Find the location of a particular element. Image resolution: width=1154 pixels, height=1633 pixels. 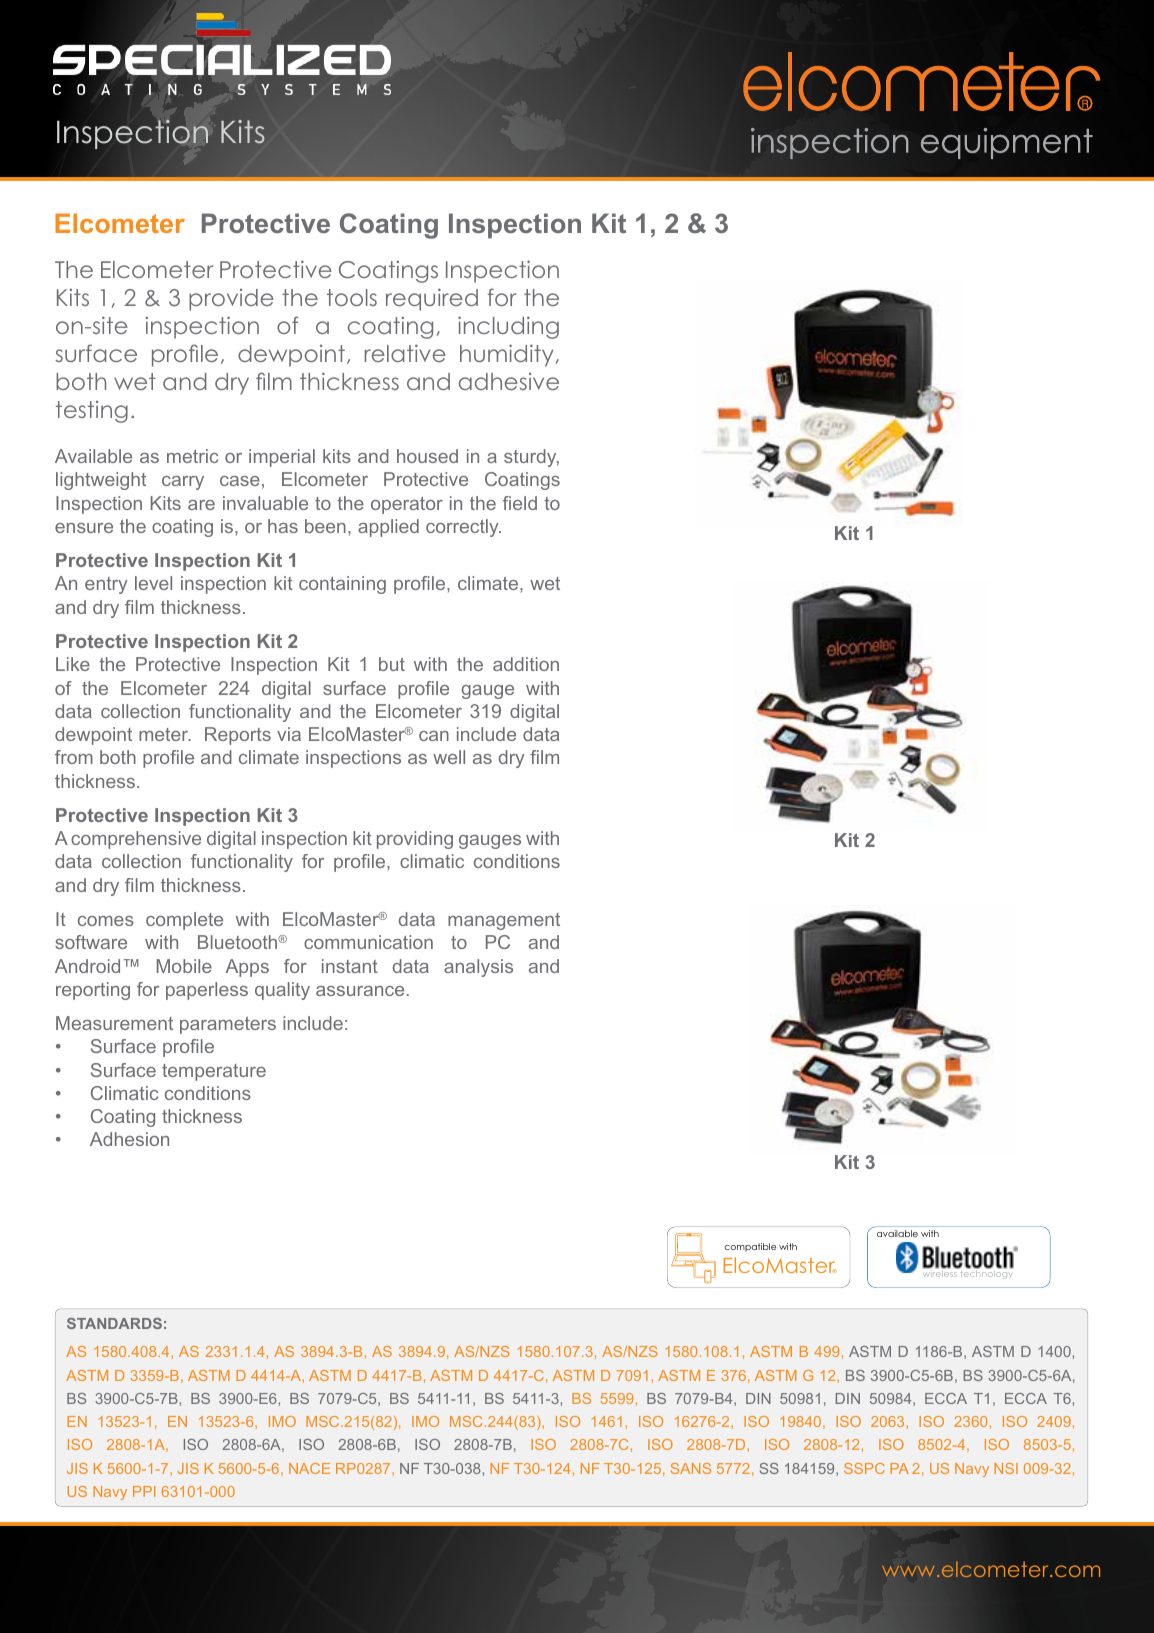

assurance is located at coordinates (360, 991).
